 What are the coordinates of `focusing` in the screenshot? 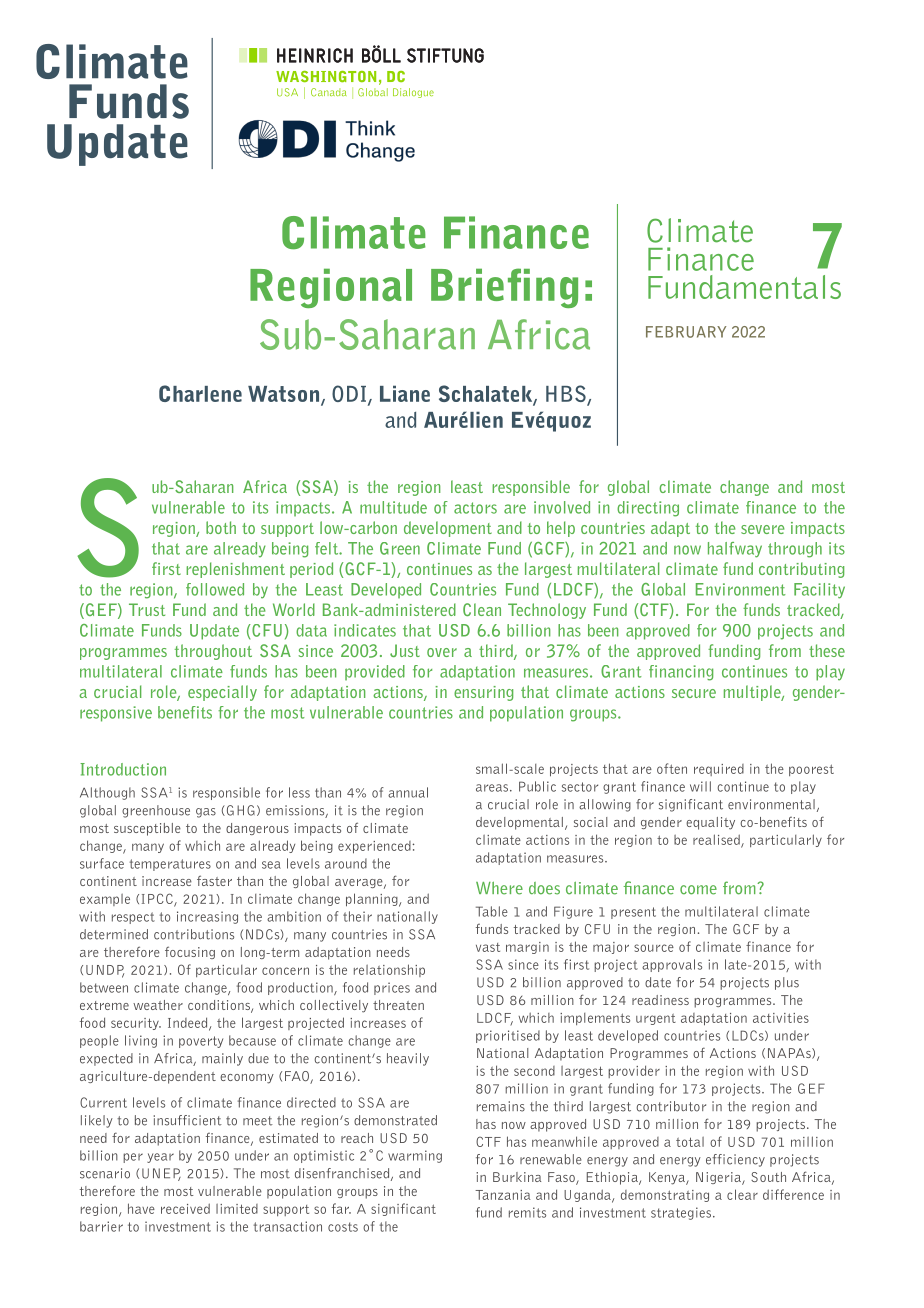 It's located at (190, 952).
